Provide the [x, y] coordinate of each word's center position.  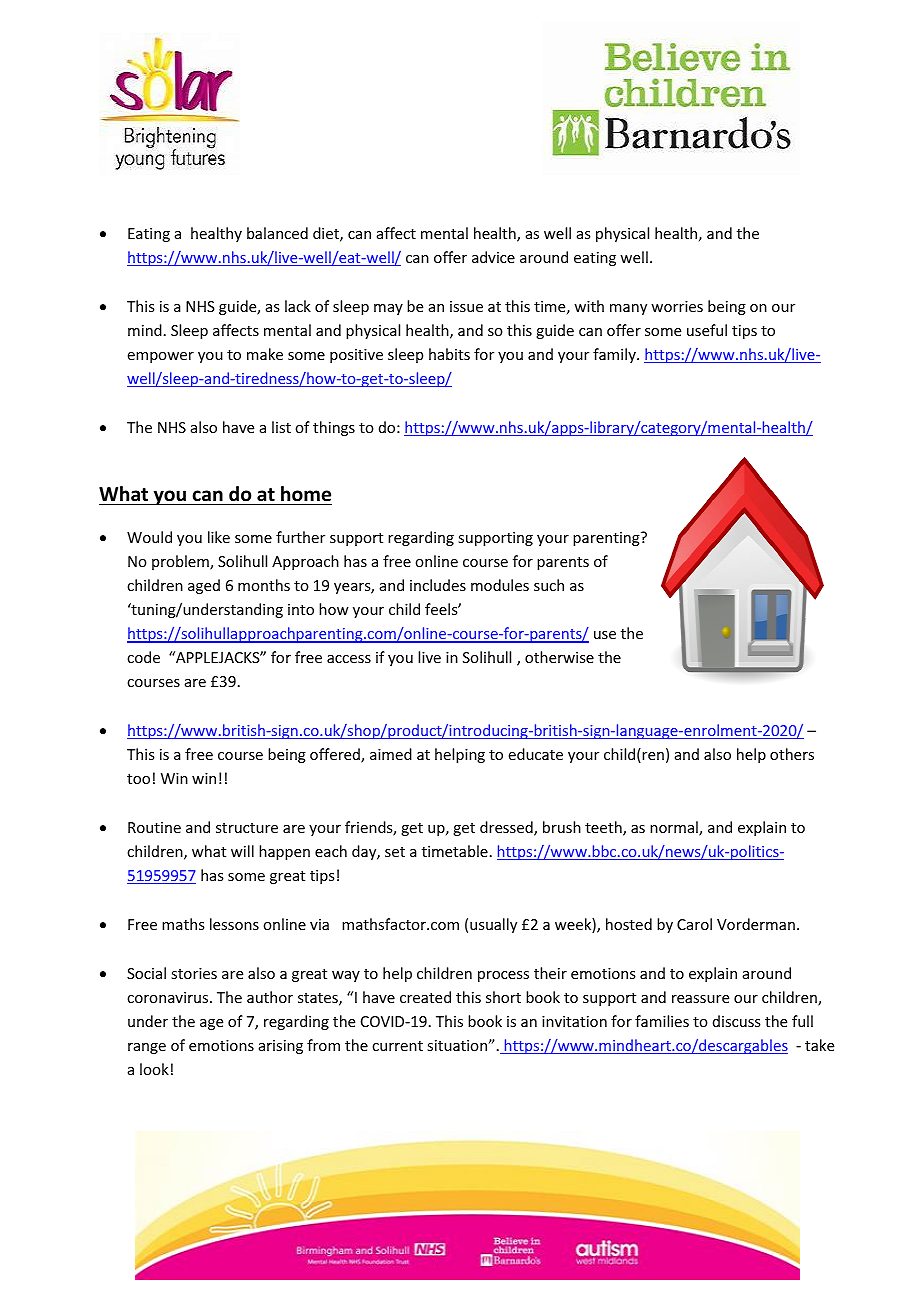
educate [536, 754]
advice [493, 257]
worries [677, 306]
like [219, 537]
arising [281, 1047]
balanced [277, 233]
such [549, 585]
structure [247, 828]
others [792, 754]
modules [500, 585]
